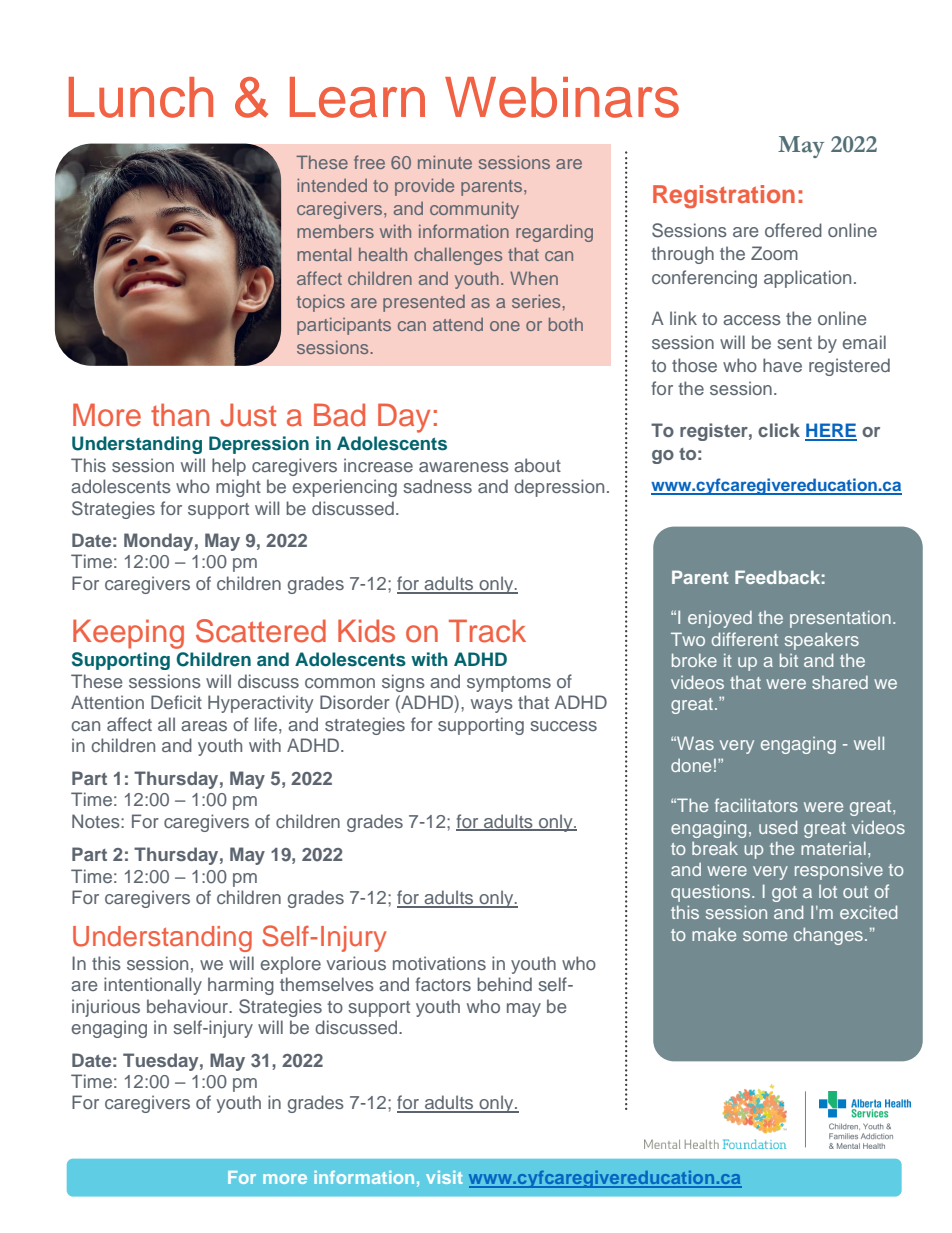 Image resolution: width=952 pixels, height=1233 pixels. Describe the element at coordinates (261, 631) in the screenshot. I see `Scattered` at that location.
